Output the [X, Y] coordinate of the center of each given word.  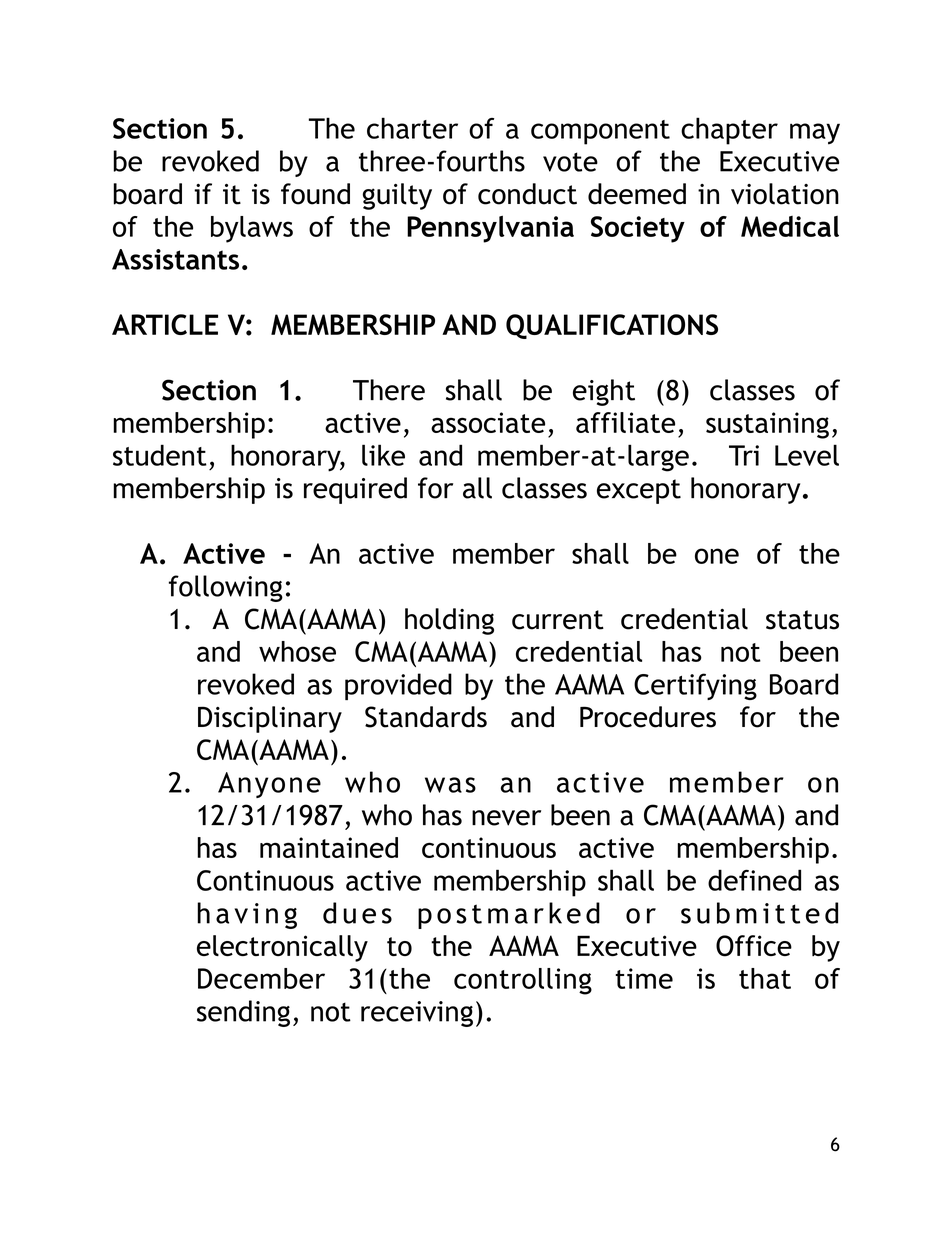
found [315, 194]
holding [449, 621]
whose [297, 651]
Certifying [695, 686]
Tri [744, 455]
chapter [729, 131]
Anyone [269, 785]
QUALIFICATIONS [612, 326]
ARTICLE [165, 324]
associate [488, 422]
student [160, 455]
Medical [790, 226]
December [261, 978]
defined [754, 880]
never [506, 818]
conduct [527, 194]
